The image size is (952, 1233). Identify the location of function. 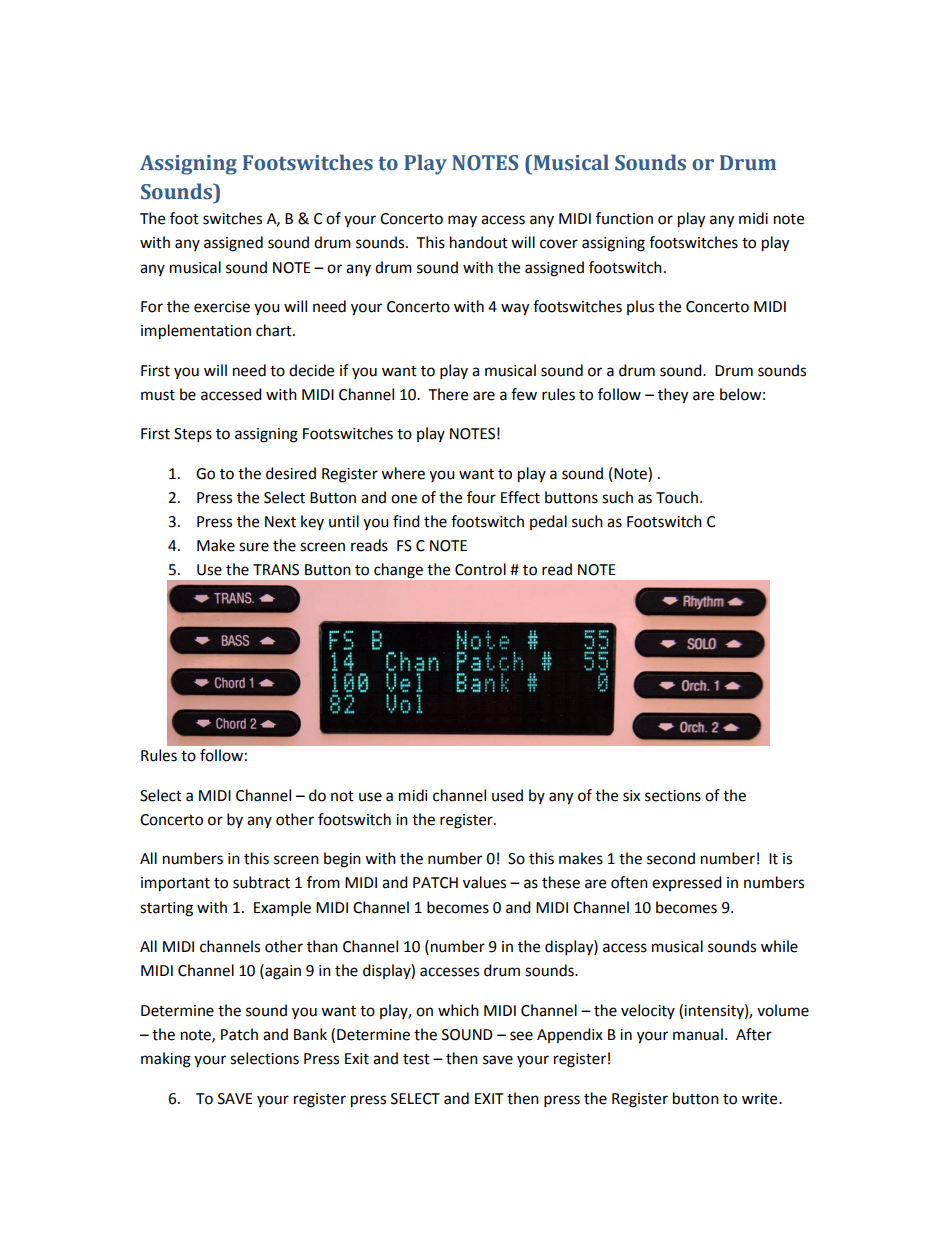
(624, 218).
